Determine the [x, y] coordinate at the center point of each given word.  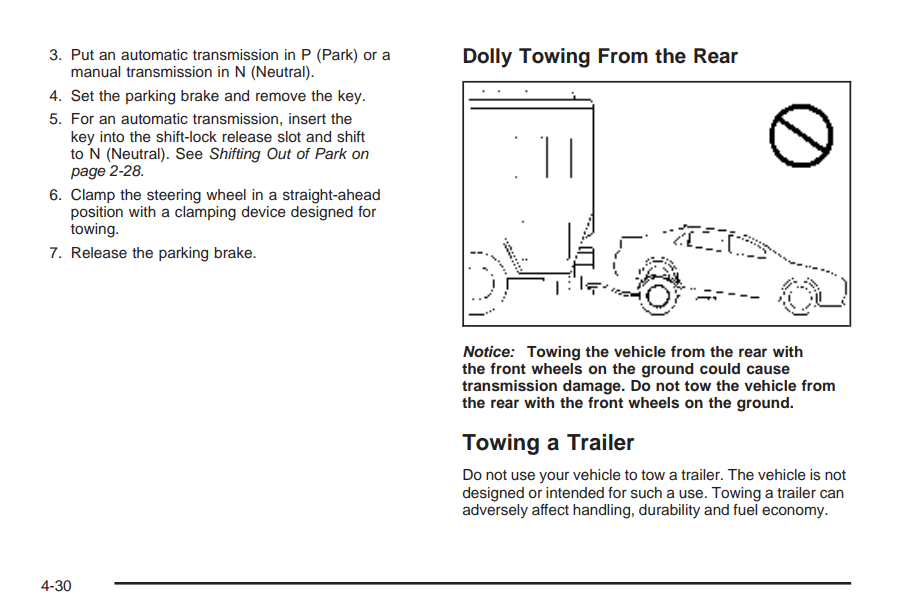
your [554, 477]
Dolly [487, 58]
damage [593, 387]
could [720, 368]
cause [768, 370]
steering [174, 196]
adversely [495, 510]
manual [95, 72]
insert [307, 119]
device [263, 212]
